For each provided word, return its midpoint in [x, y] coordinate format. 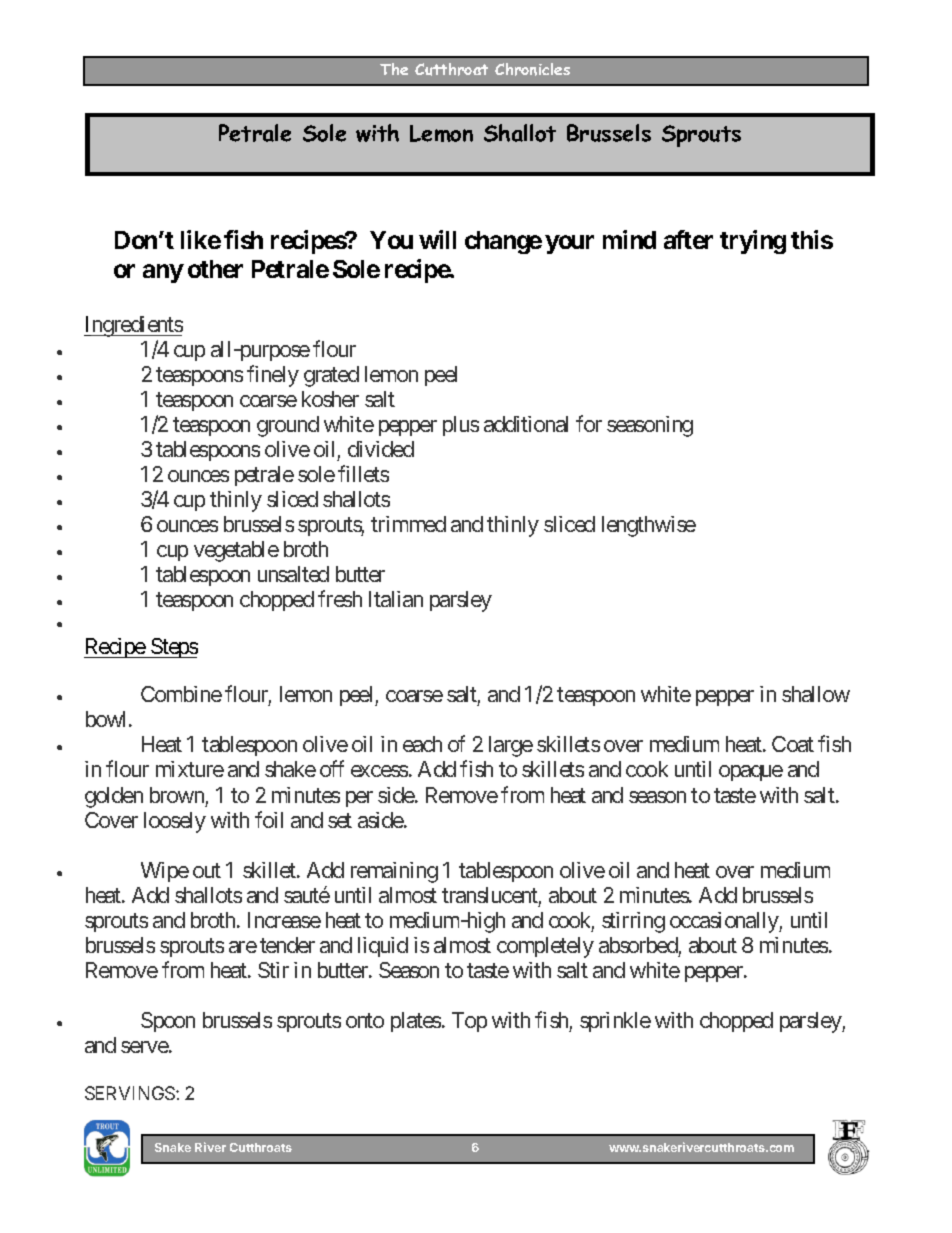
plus [461, 426]
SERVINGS [130, 1093]
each [422, 744]
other [215, 269]
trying [753, 242]
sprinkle [615, 1022]
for [589, 423]
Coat [793, 744]
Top [469, 1022]
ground [288, 426]
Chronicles [532, 69]
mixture [190, 769]
